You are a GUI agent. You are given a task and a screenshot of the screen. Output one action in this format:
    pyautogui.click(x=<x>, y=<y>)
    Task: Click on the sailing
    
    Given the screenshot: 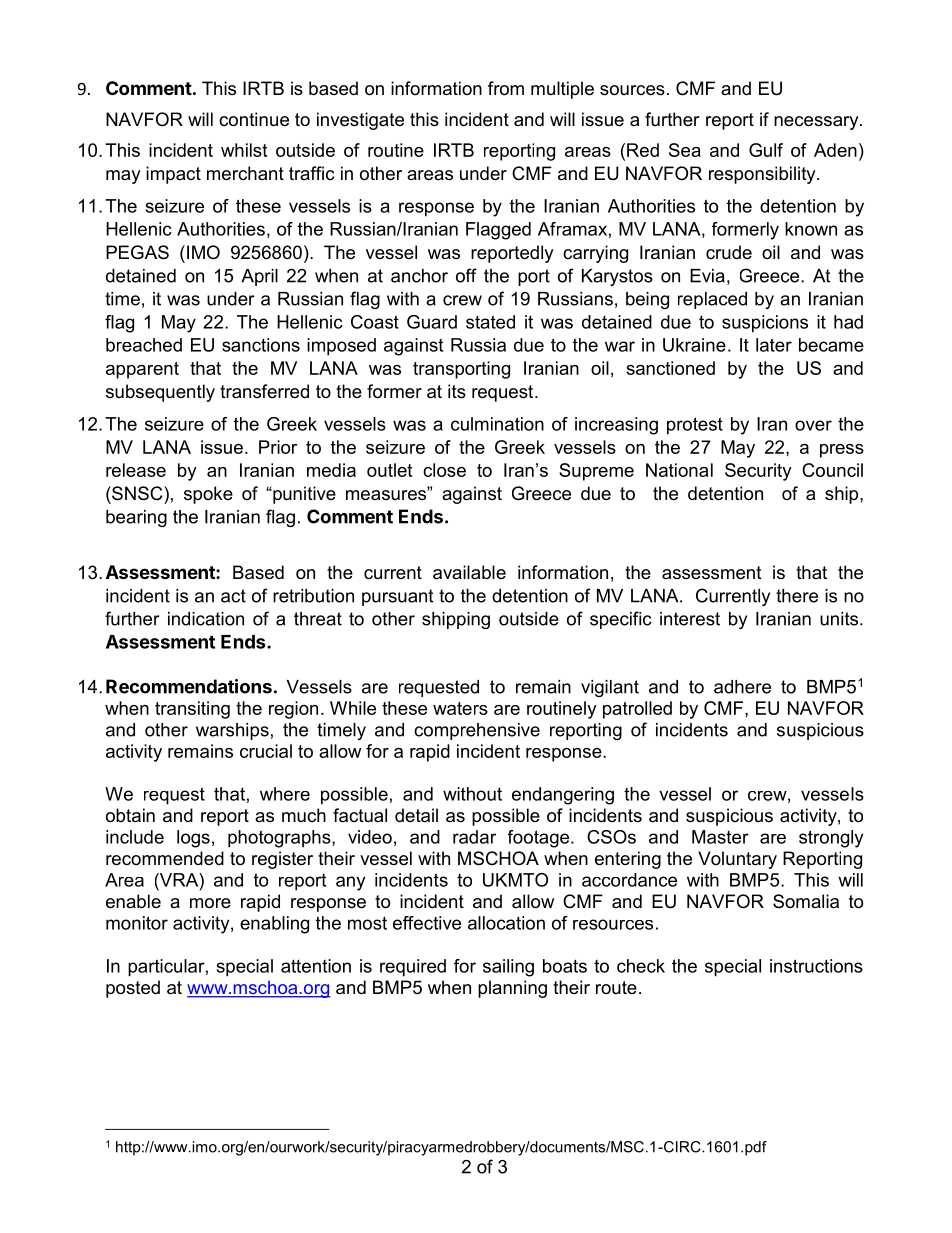 What is the action you would take?
    pyautogui.click(x=508, y=968)
